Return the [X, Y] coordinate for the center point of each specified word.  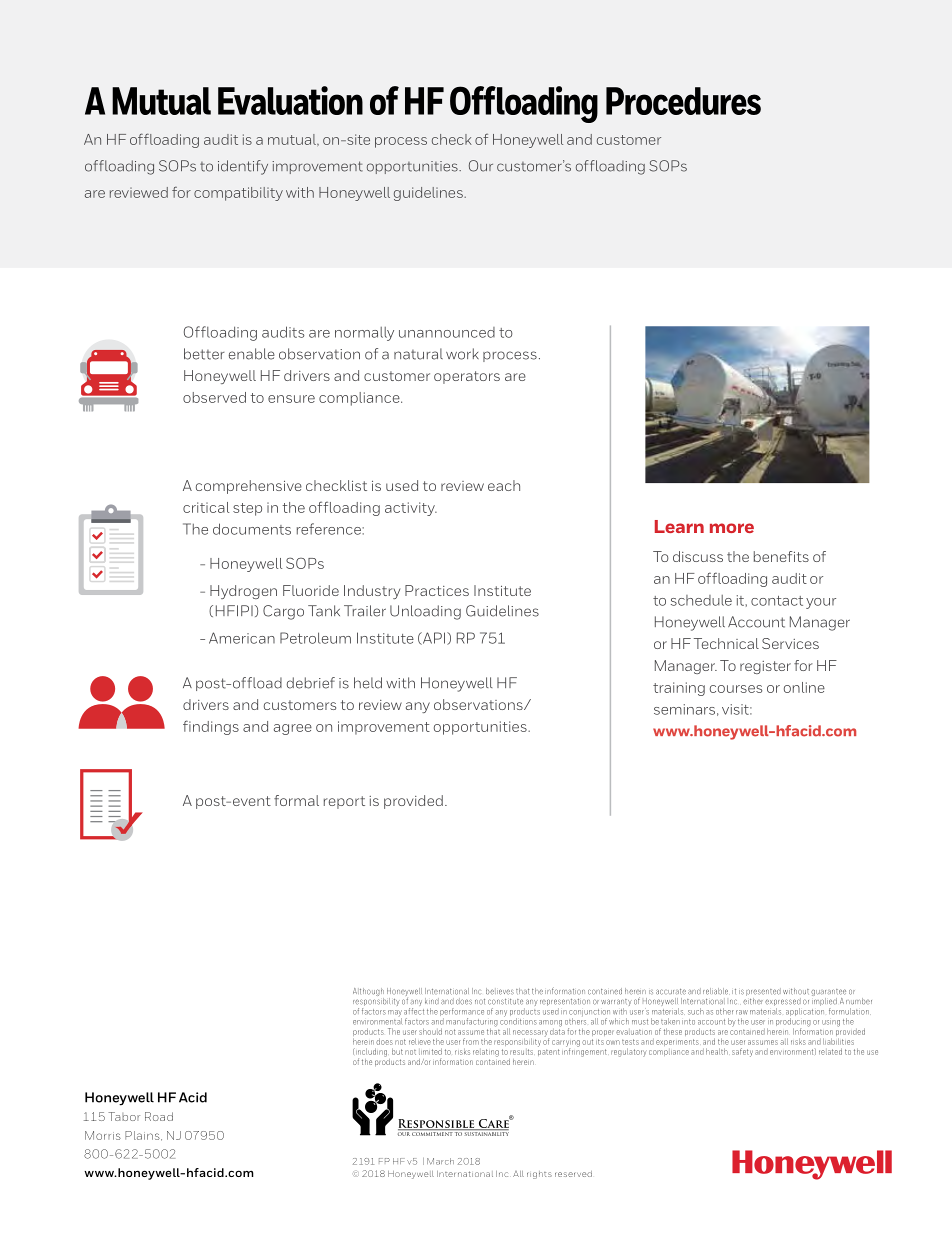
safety [742, 1052]
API [434, 638]
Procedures [683, 101]
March [440, 1161]
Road [159, 1116]
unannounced [447, 332]
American [242, 638]
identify [243, 167]
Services [790, 643]
